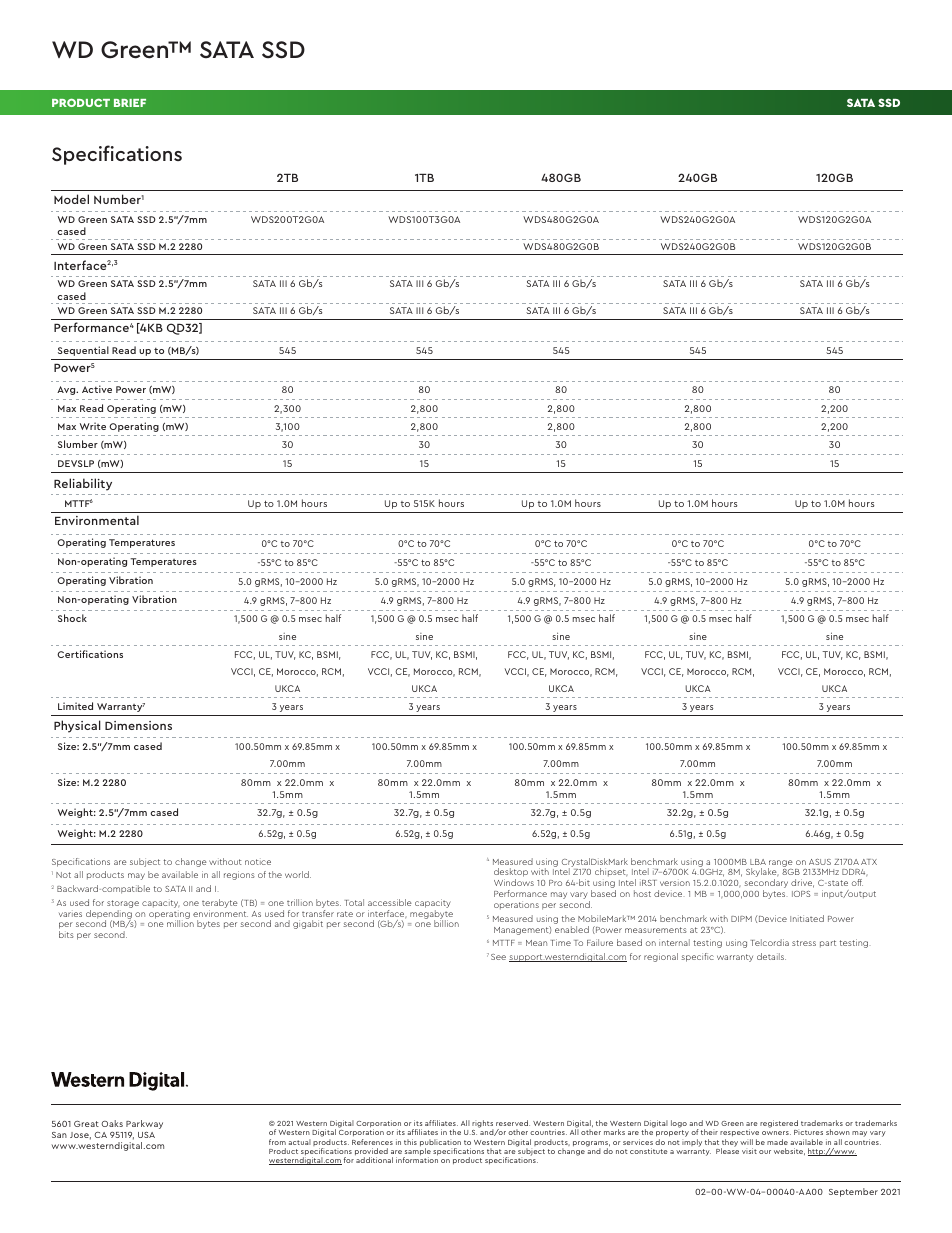  What do you see at coordinates (83, 351) in the screenshot?
I see `Sequential` at bounding box center [83, 351].
